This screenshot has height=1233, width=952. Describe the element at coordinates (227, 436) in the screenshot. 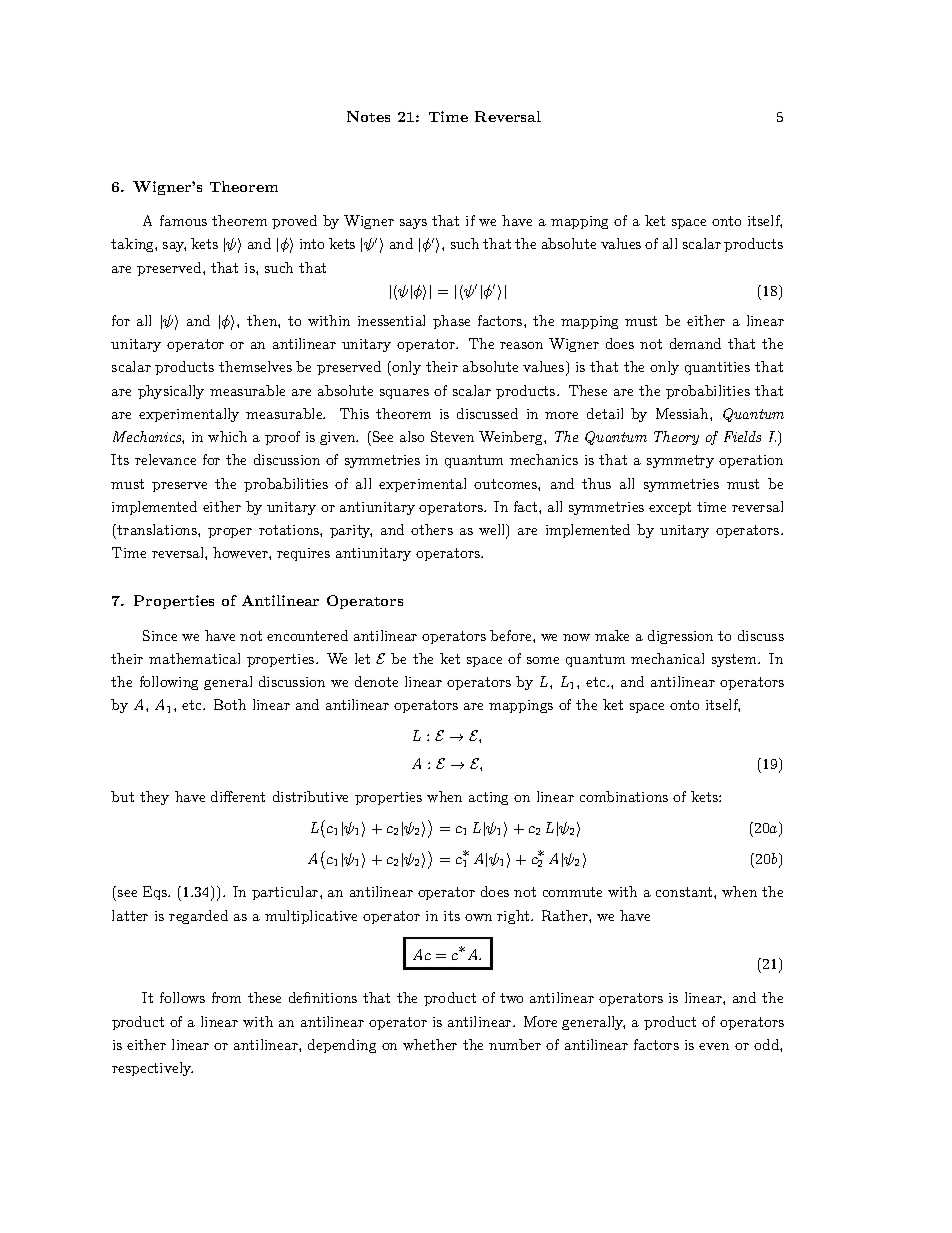

I see `which` at that location.
